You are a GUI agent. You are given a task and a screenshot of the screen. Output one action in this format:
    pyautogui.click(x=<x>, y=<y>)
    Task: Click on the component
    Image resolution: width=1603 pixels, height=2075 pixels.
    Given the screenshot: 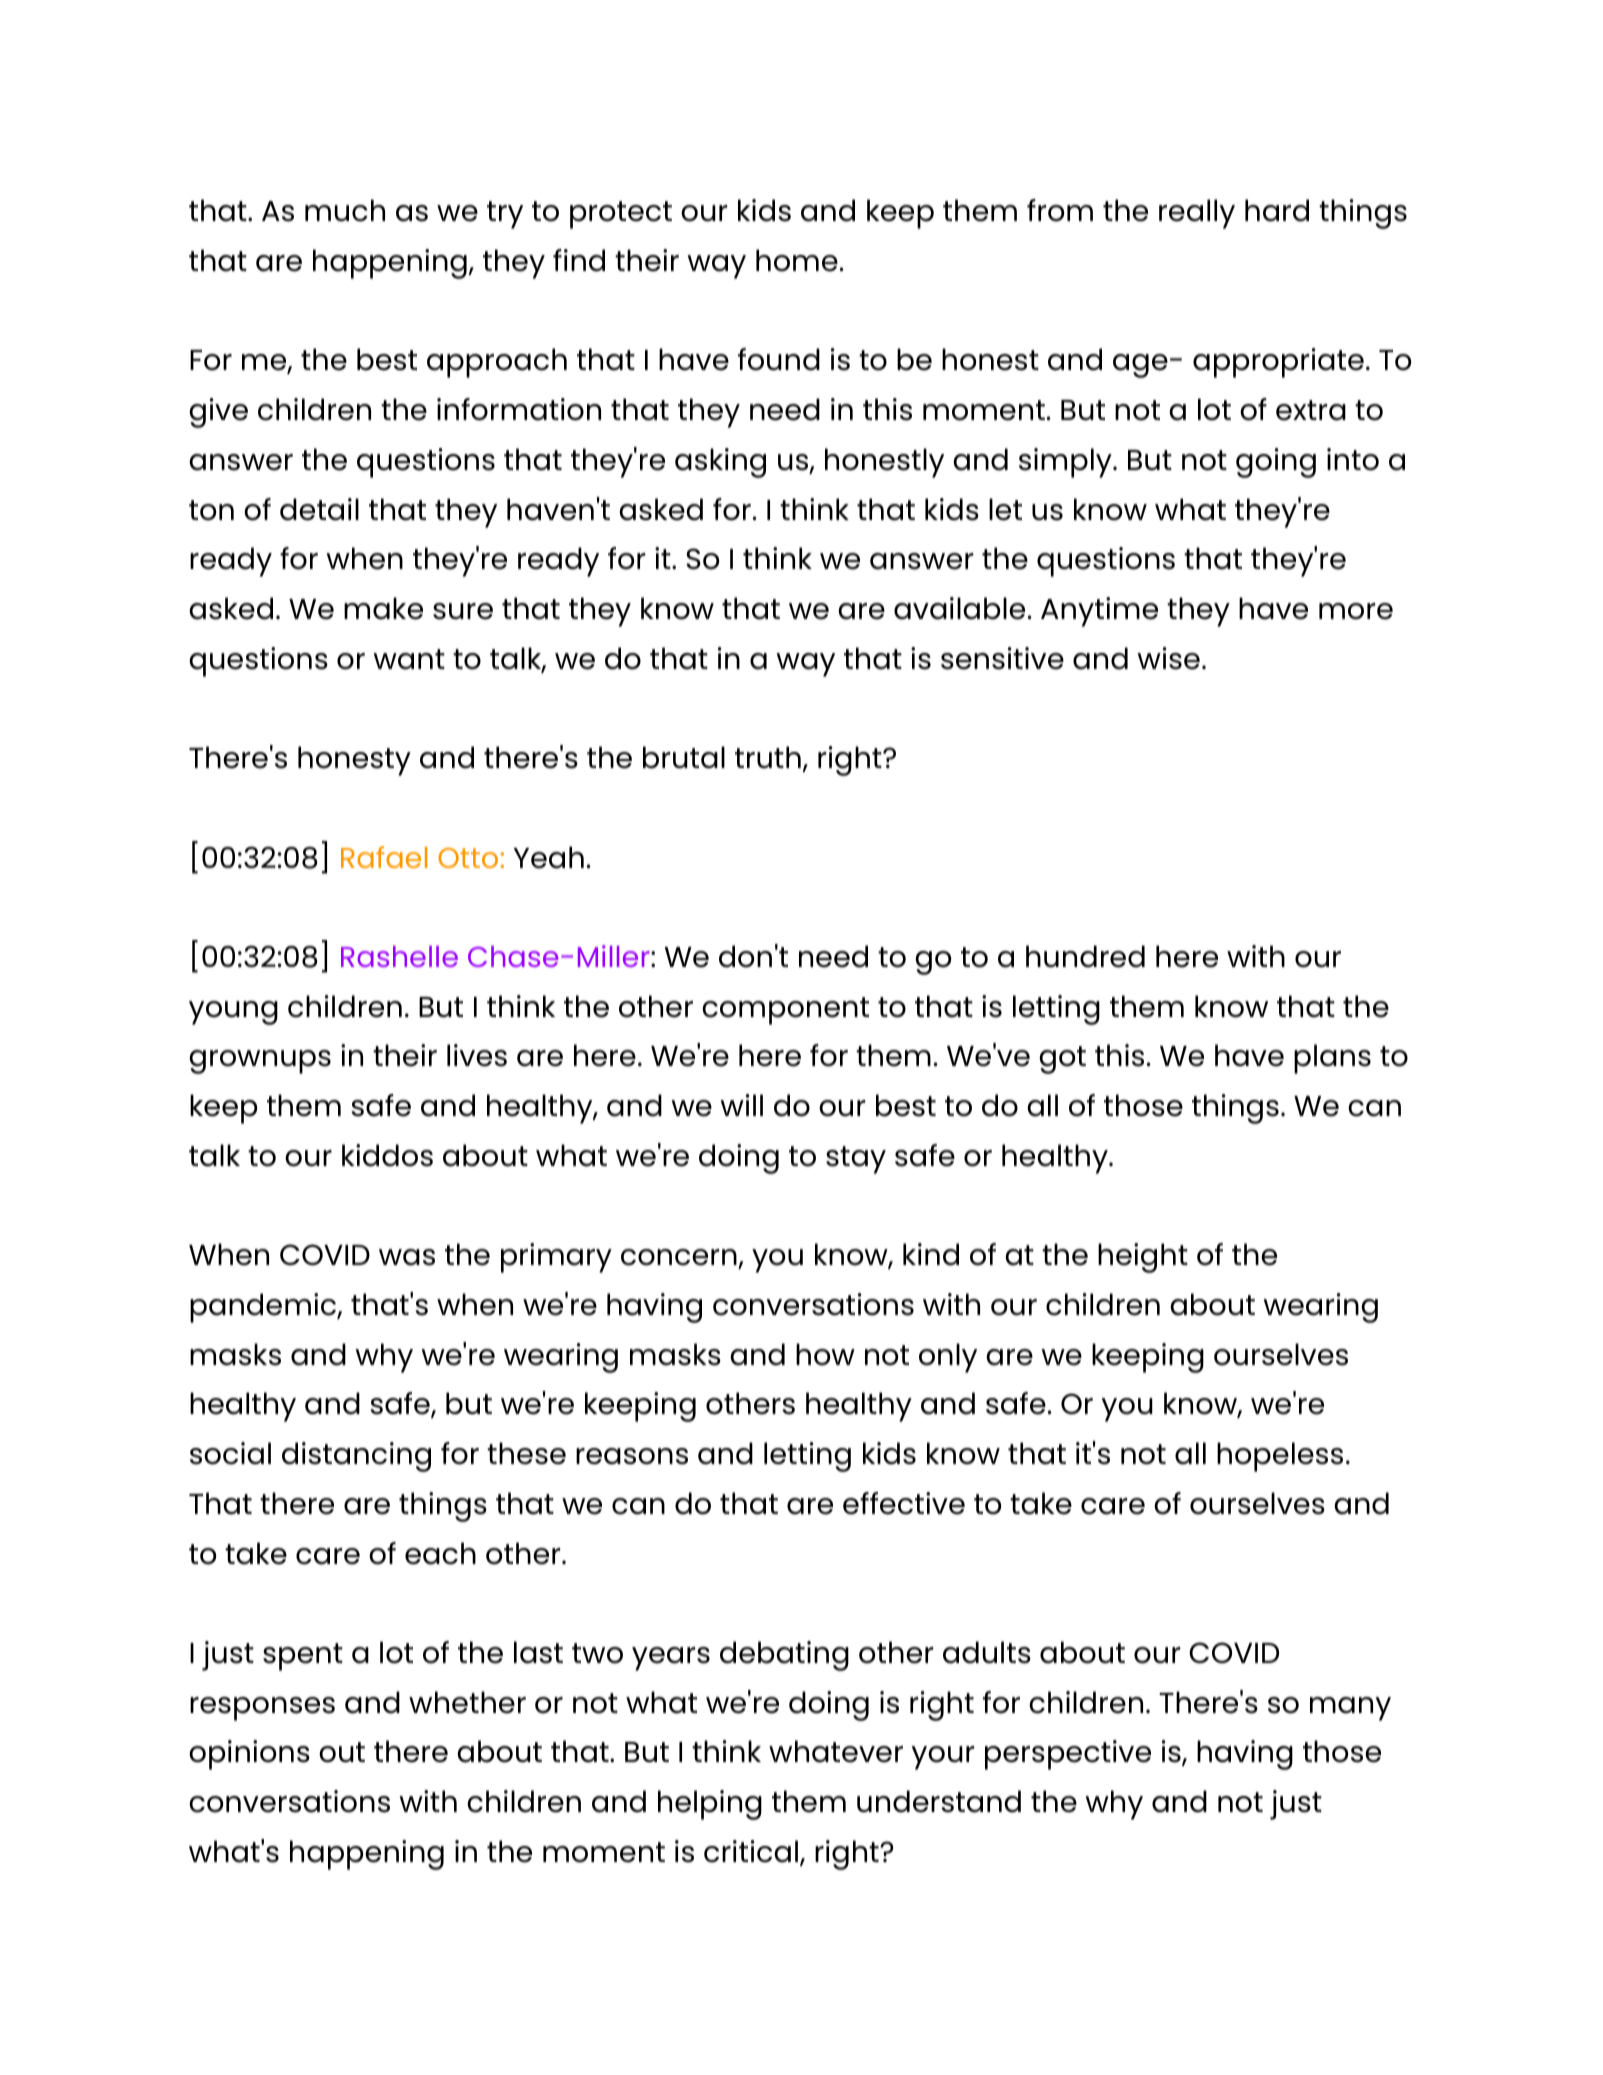 What is the action you would take?
    pyautogui.click(x=785, y=1011)
